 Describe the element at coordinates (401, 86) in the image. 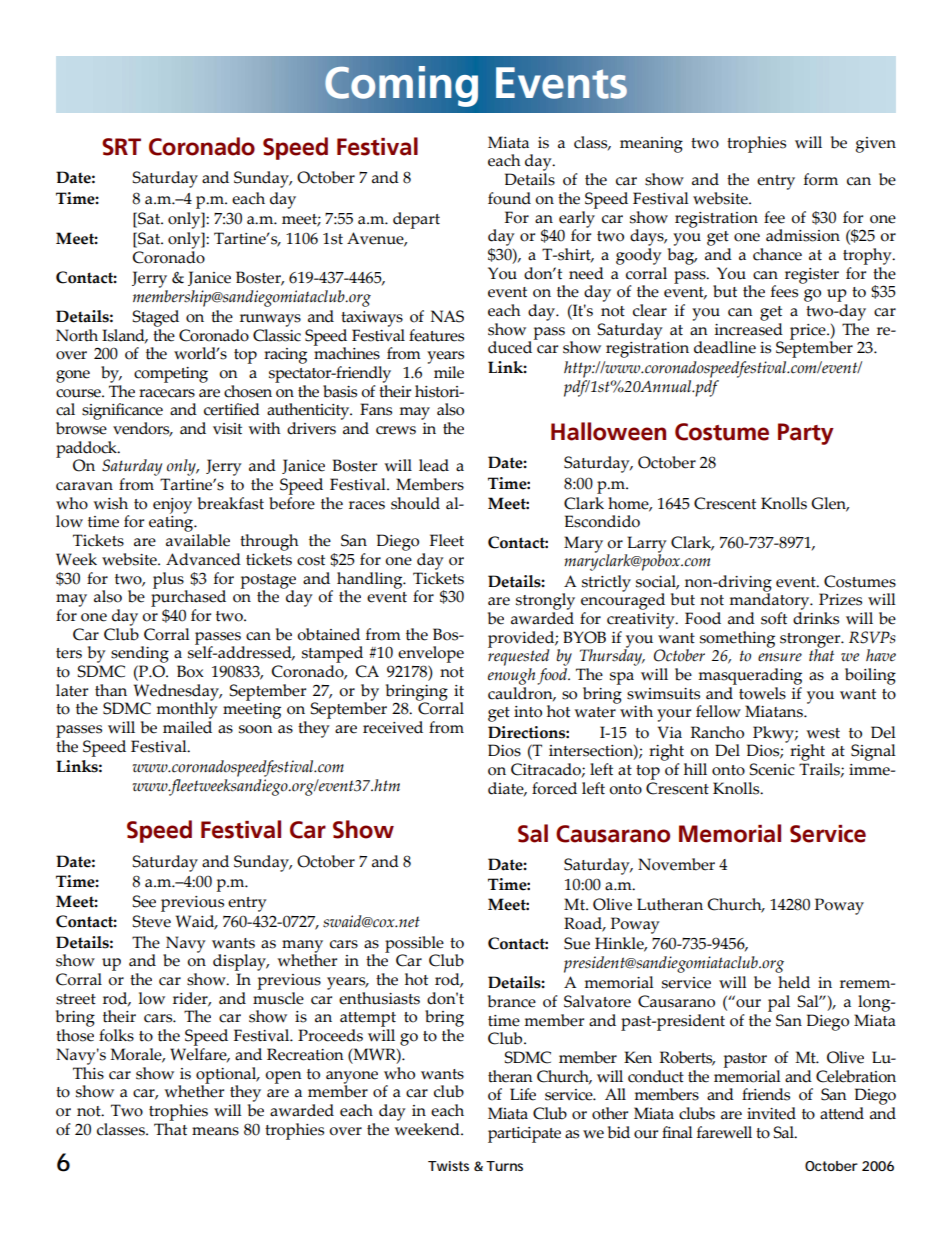

I see `Coming` at that location.
